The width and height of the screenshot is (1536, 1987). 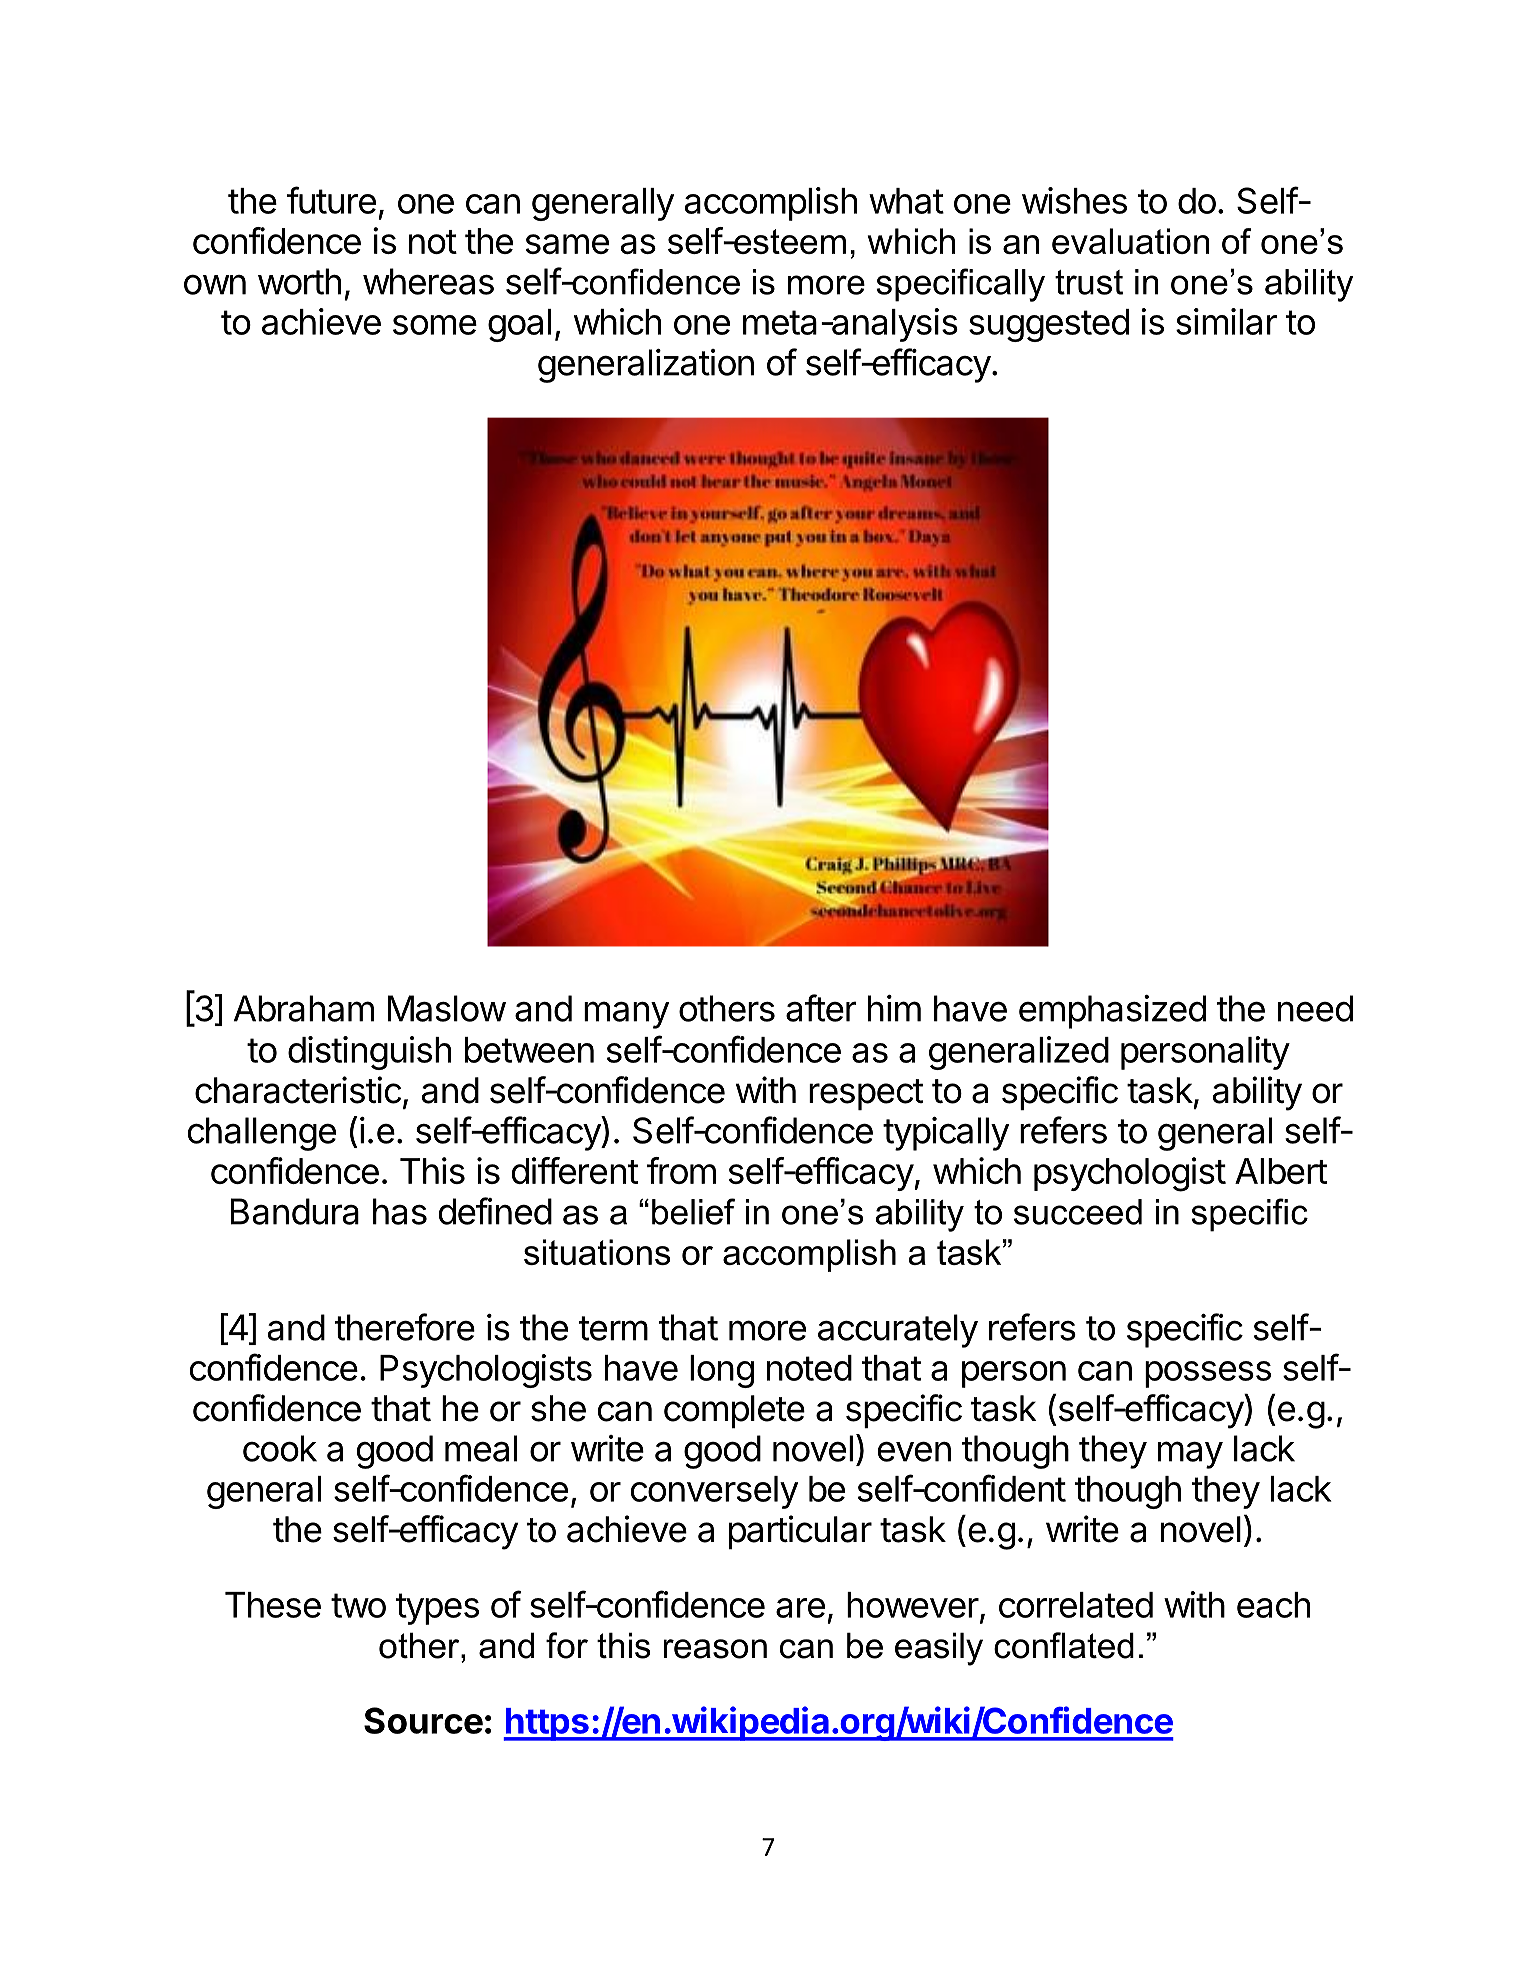 What do you see at coordinates (715, 1649) in the screenshot?
I see `reason` at bounding box center [715, 1649].
